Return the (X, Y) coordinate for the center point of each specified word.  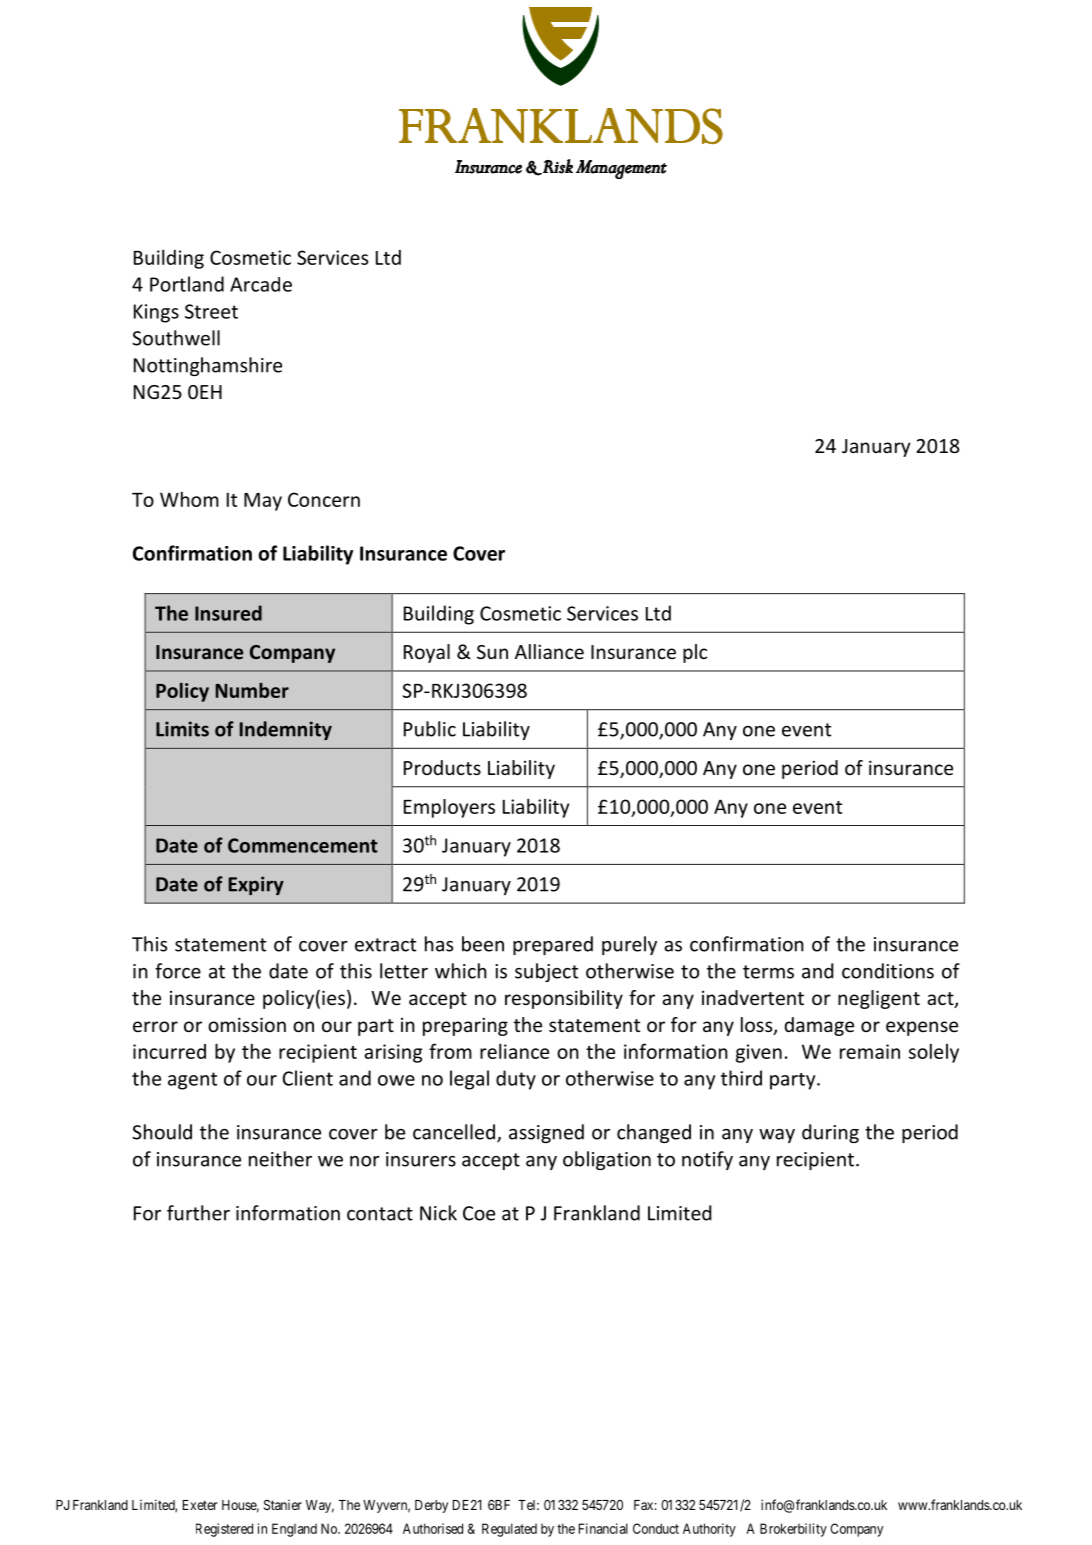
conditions (888, 971)
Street (211, 311)
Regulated (509, 1530)
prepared (553, 945)
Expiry (256, 885)
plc (695, 653)
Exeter (200, 1505)
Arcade (261, 284)
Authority (709, 1530)
